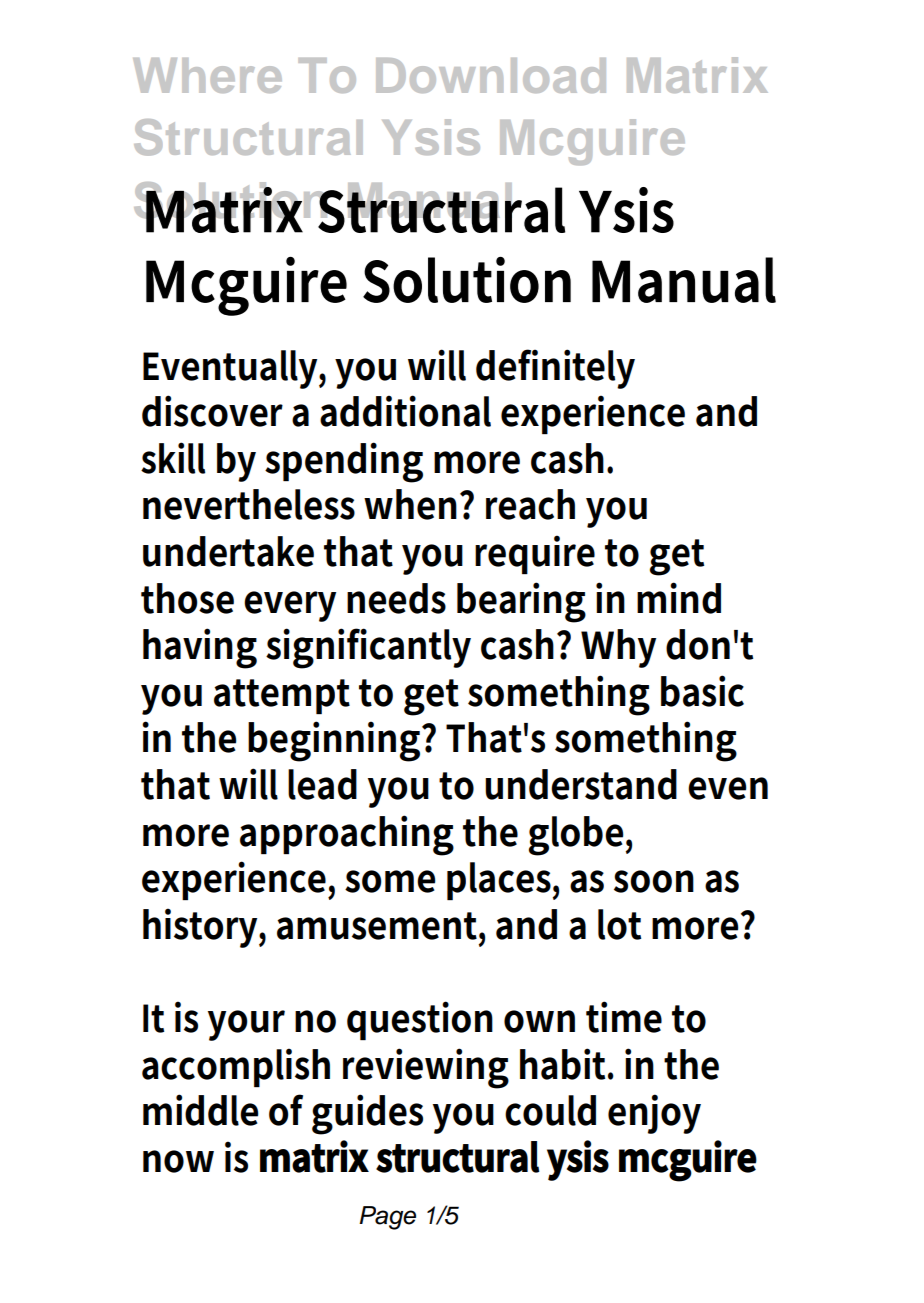 The height and width of the screenshot is (1303, 924). What do you see at coordinates (555, 369) in the screenshot?
I see `definitely` at bounding box center [555, 369].
